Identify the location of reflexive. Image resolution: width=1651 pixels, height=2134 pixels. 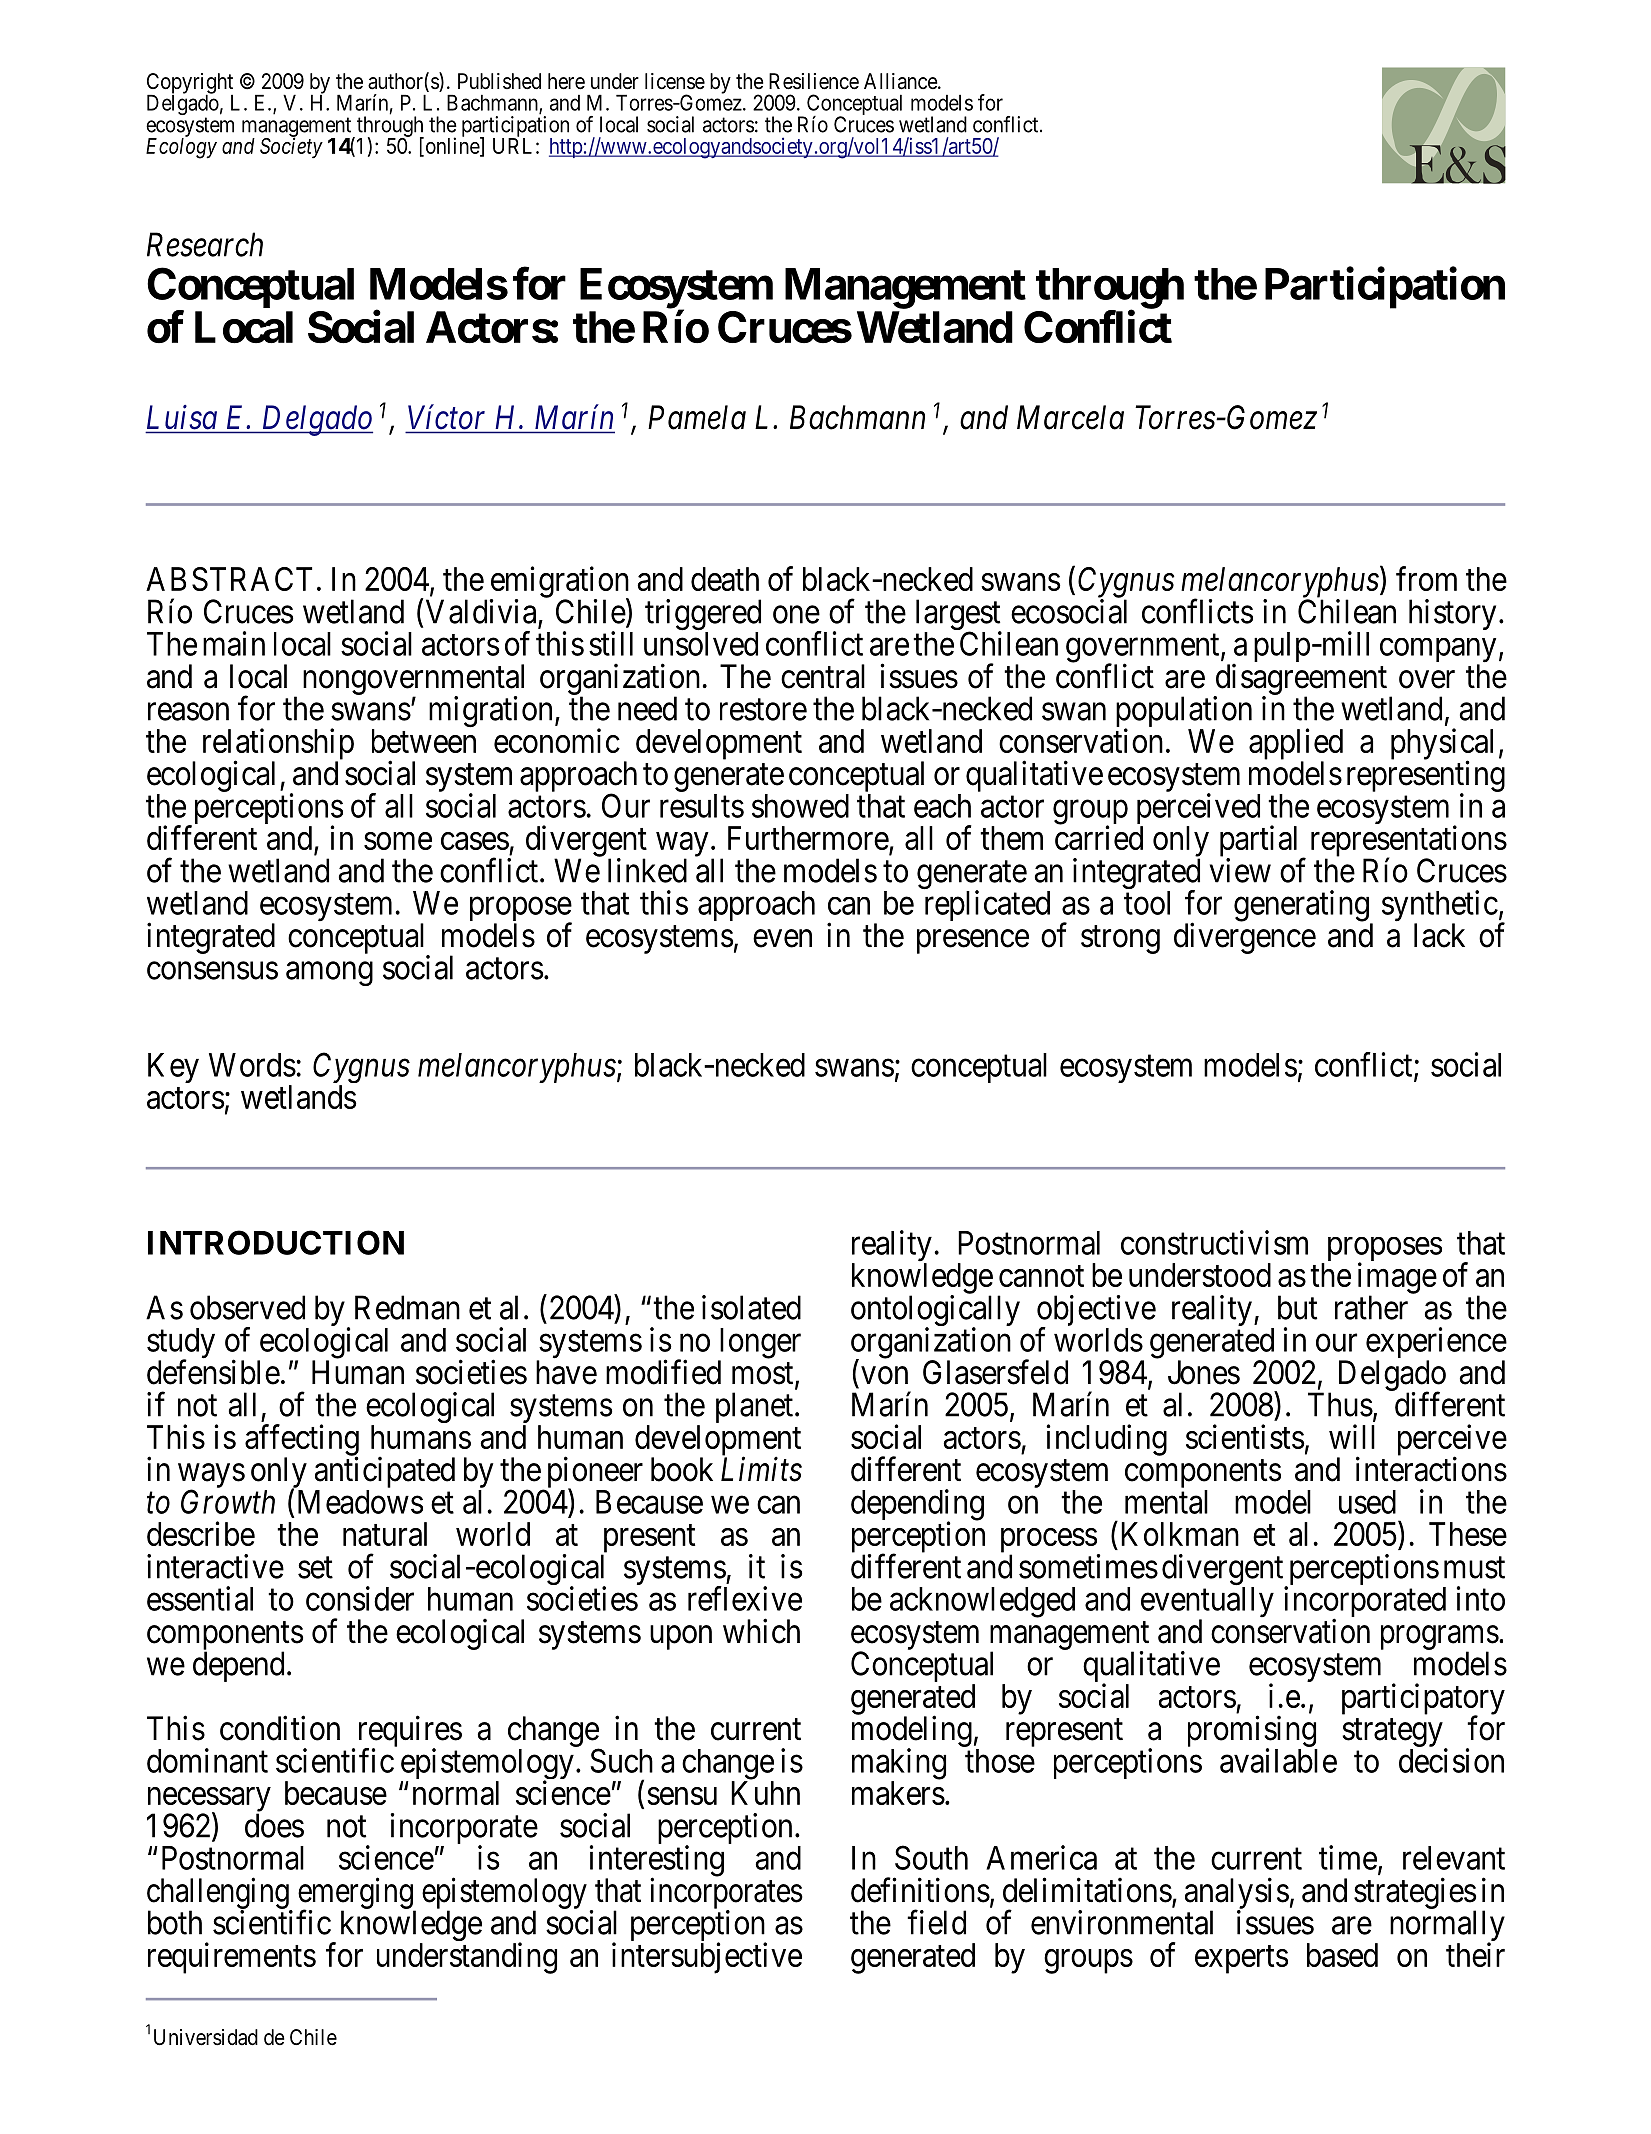
(745, 1598).
